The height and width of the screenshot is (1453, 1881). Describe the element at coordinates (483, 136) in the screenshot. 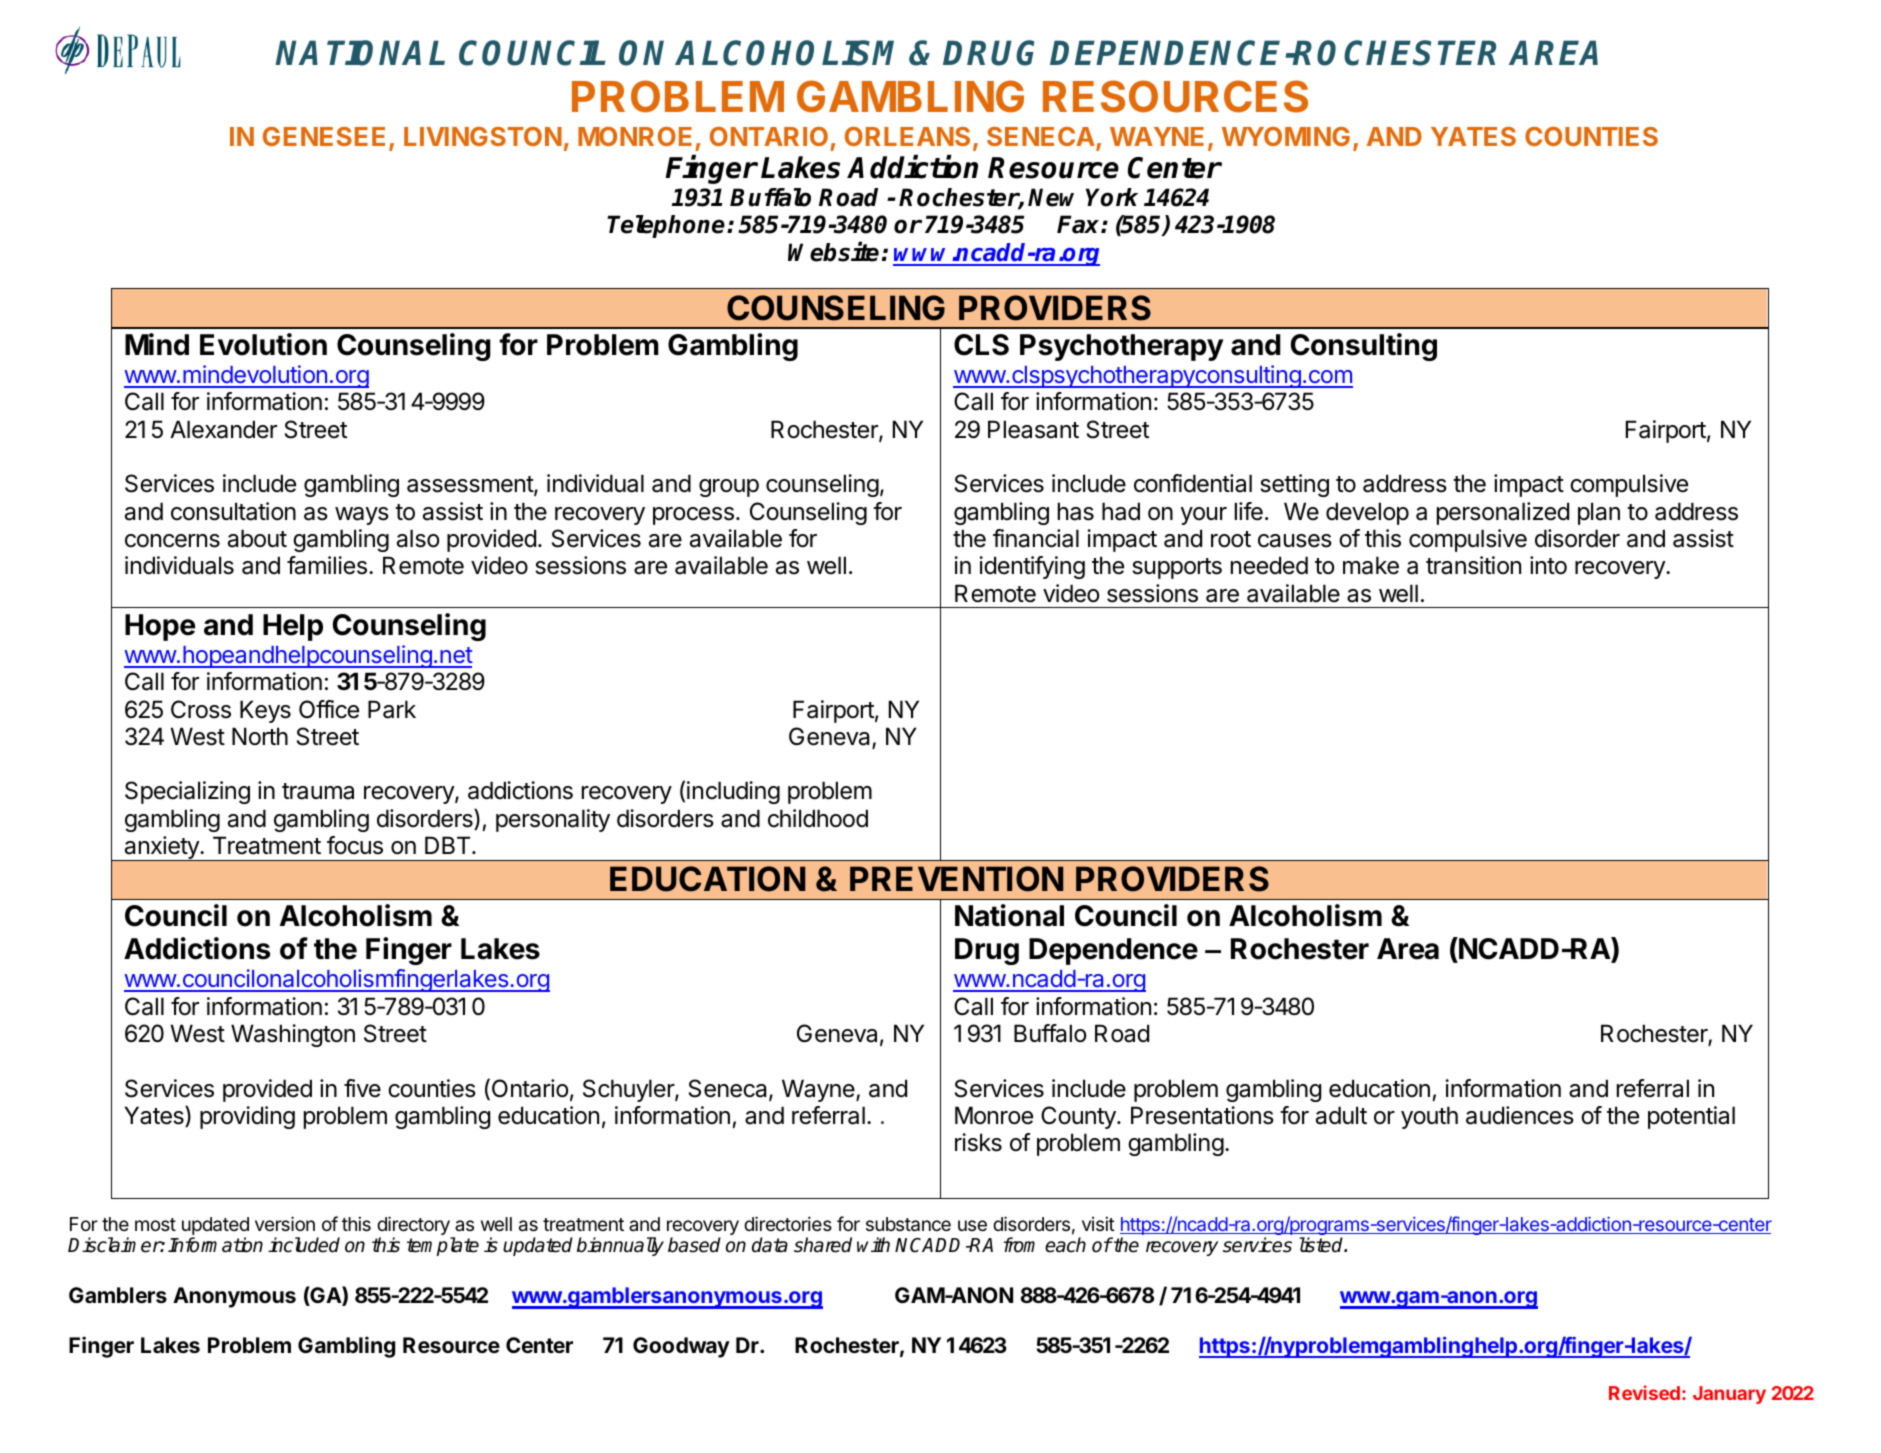

I see `LIVINGSTON` at that location.
